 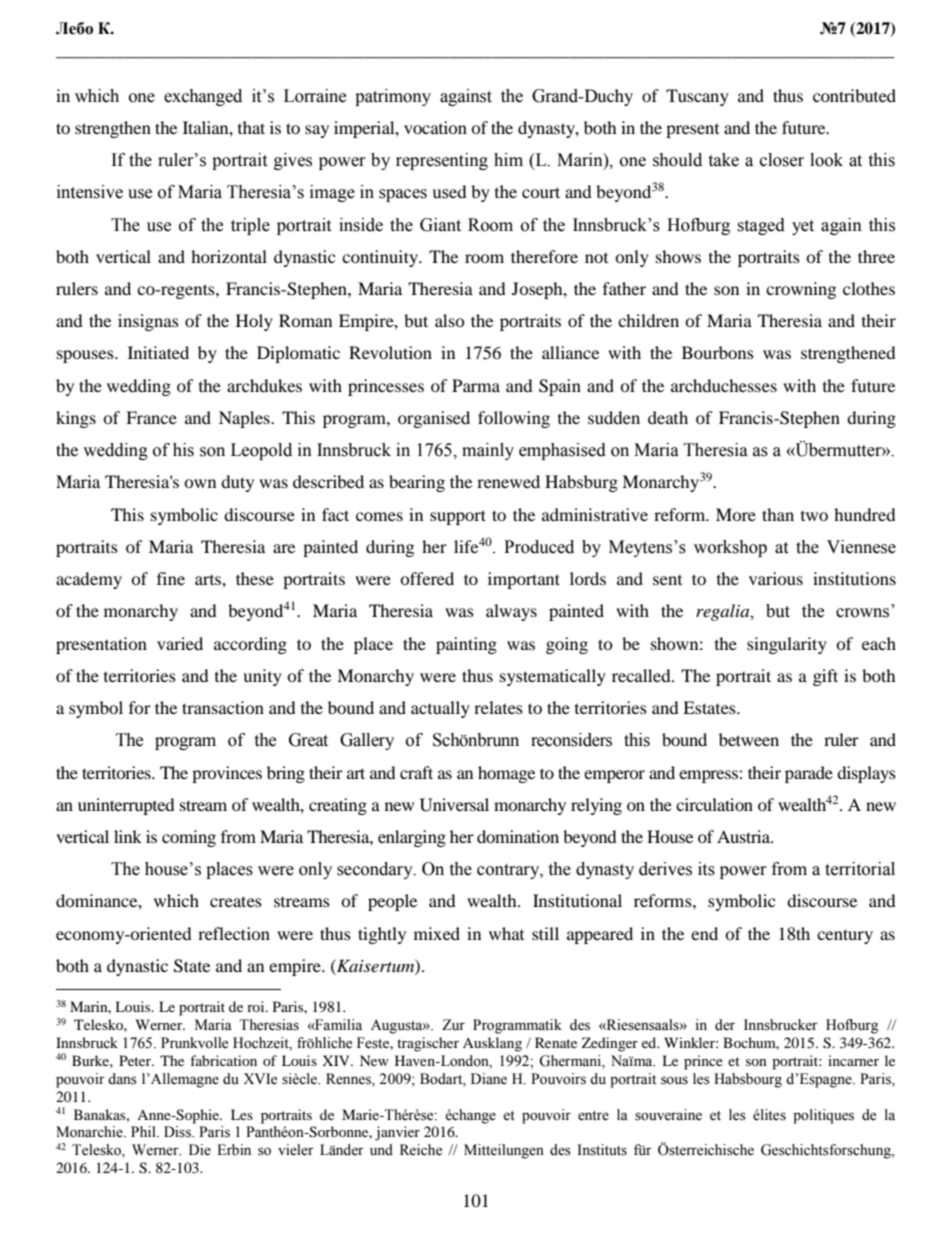 What do you see at coordinates (749, 739) in the page?
I see `between` at bounding box center [749, 739].
